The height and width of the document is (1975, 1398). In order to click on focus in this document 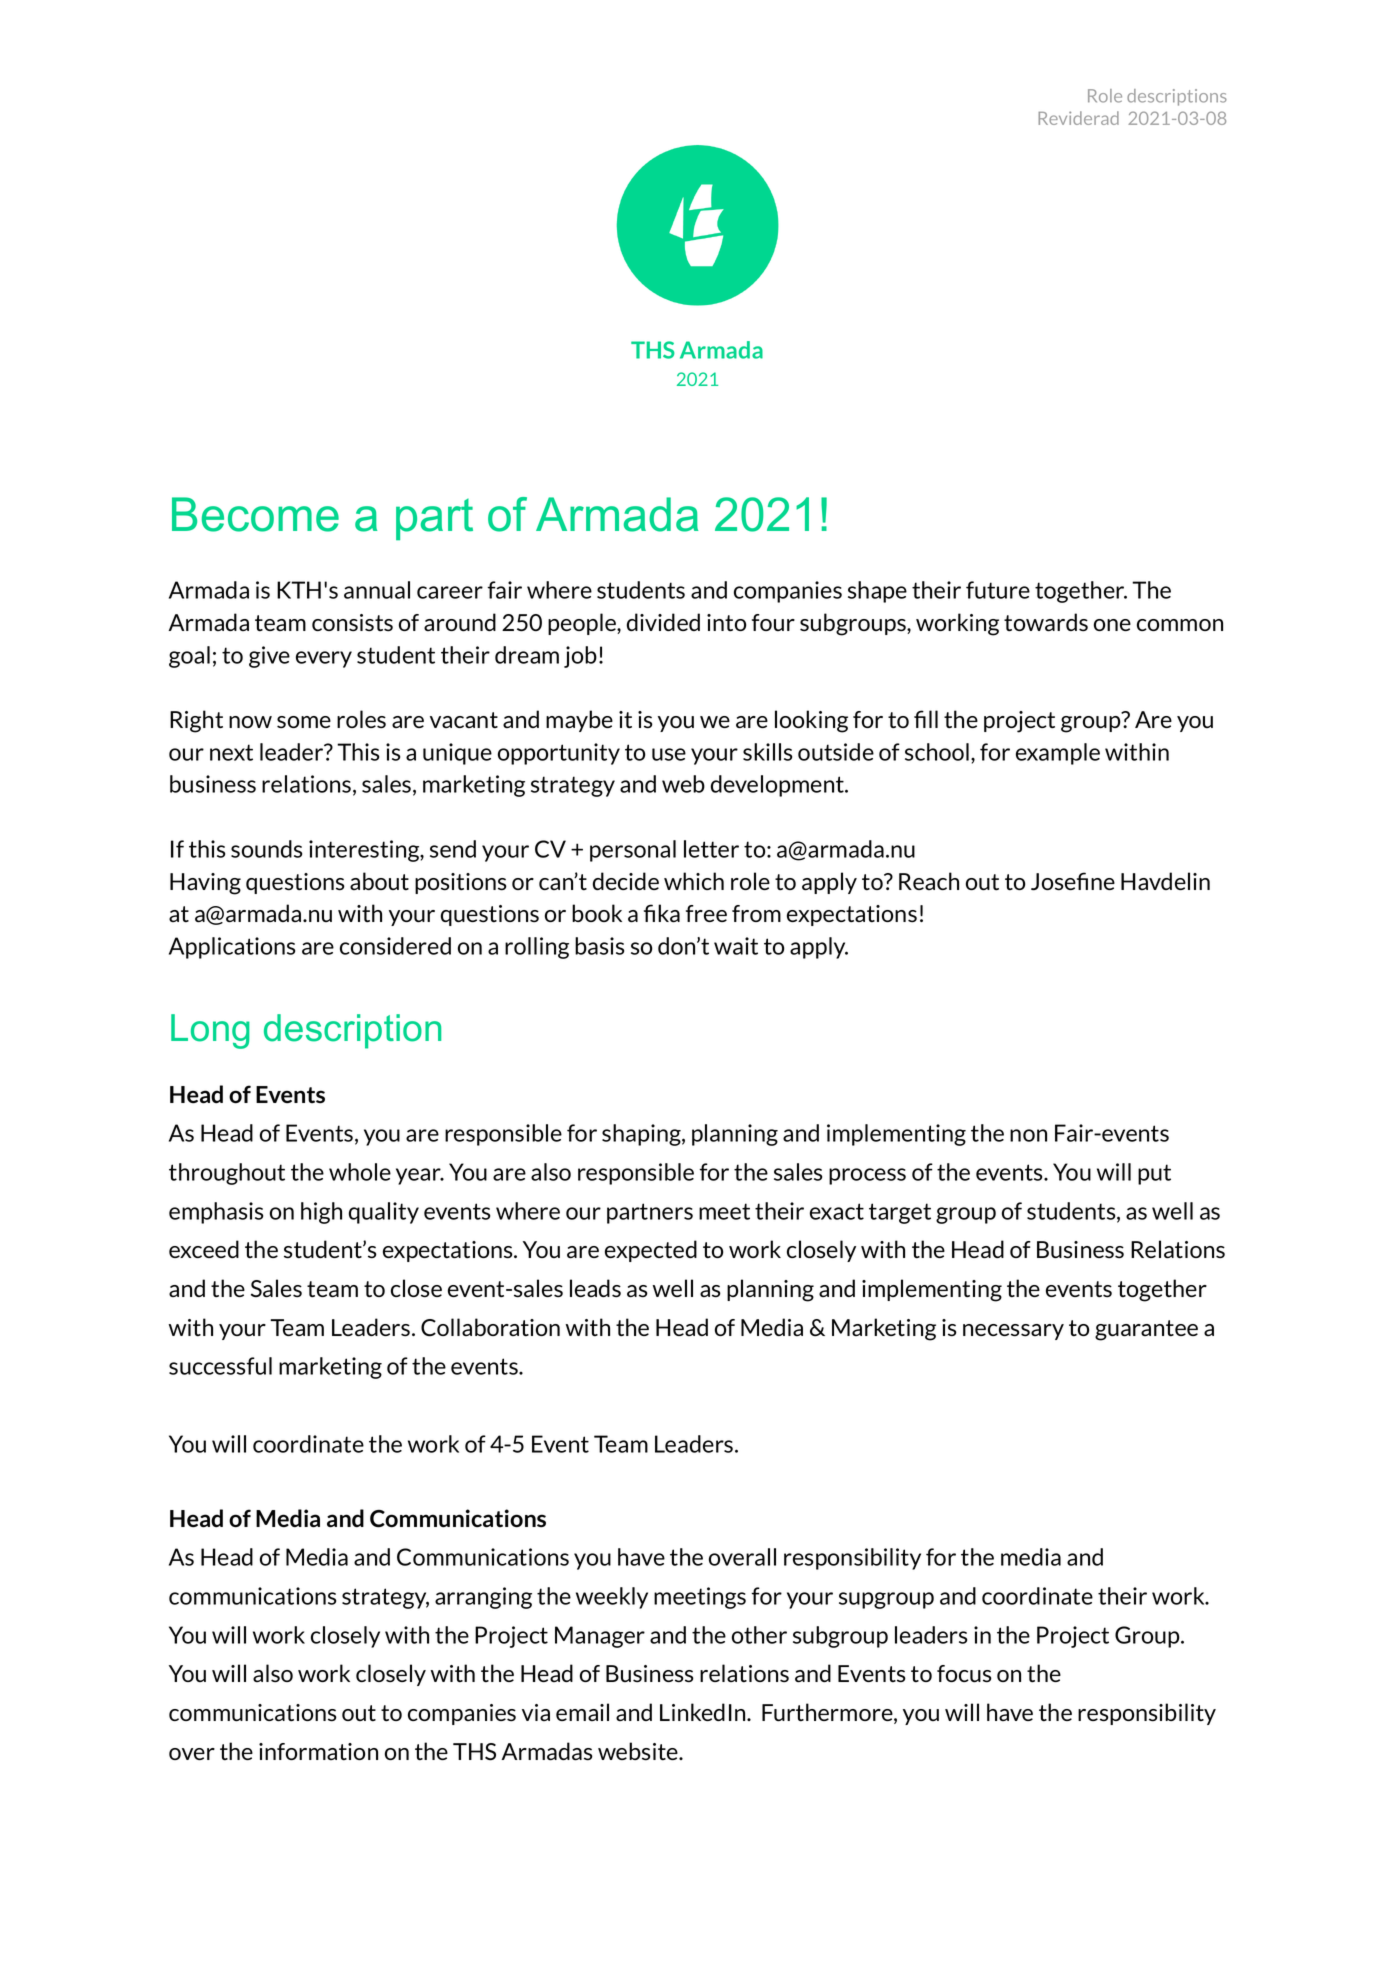, I will do `click(964, 1674)`.
